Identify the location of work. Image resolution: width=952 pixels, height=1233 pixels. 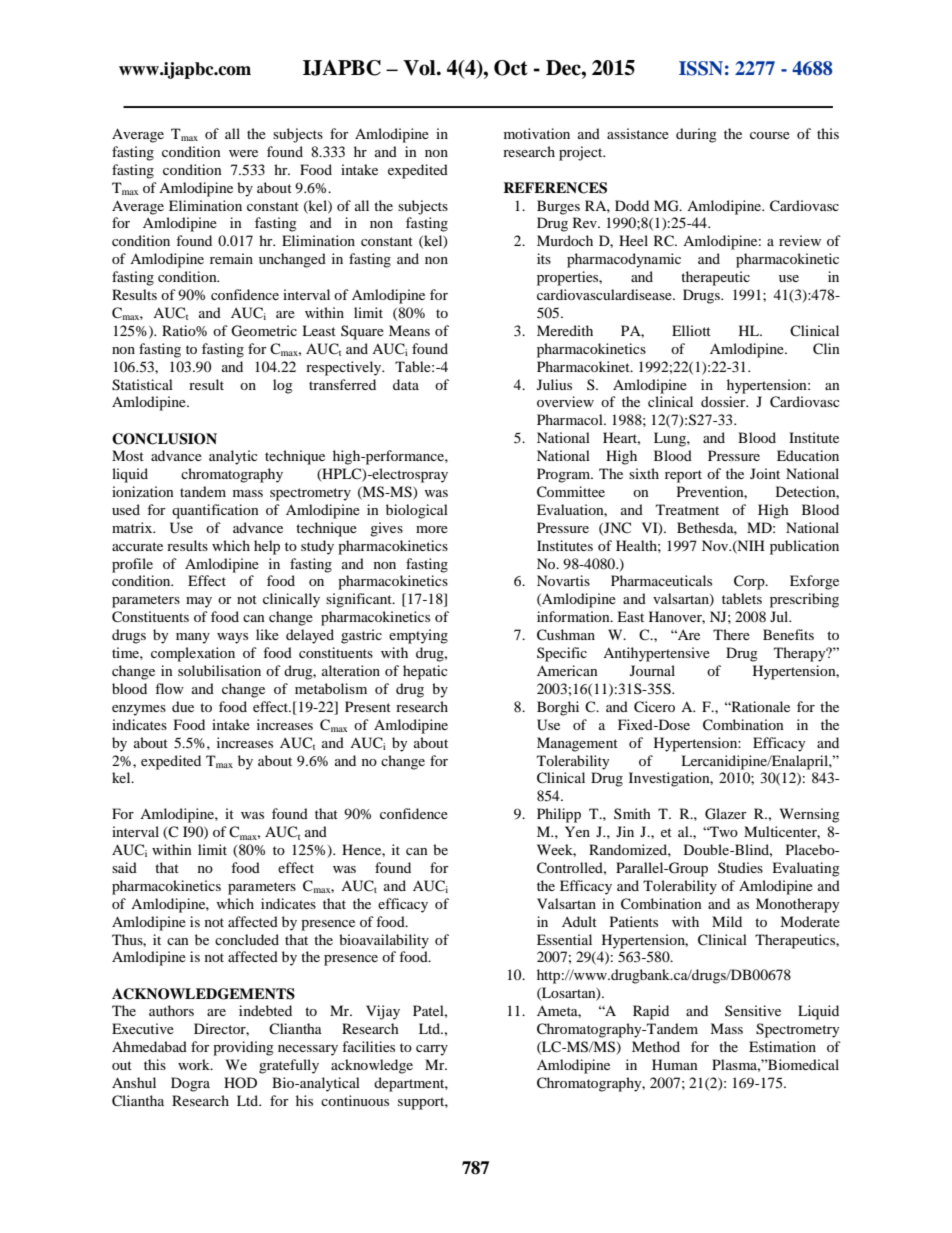
(195, 1064).
